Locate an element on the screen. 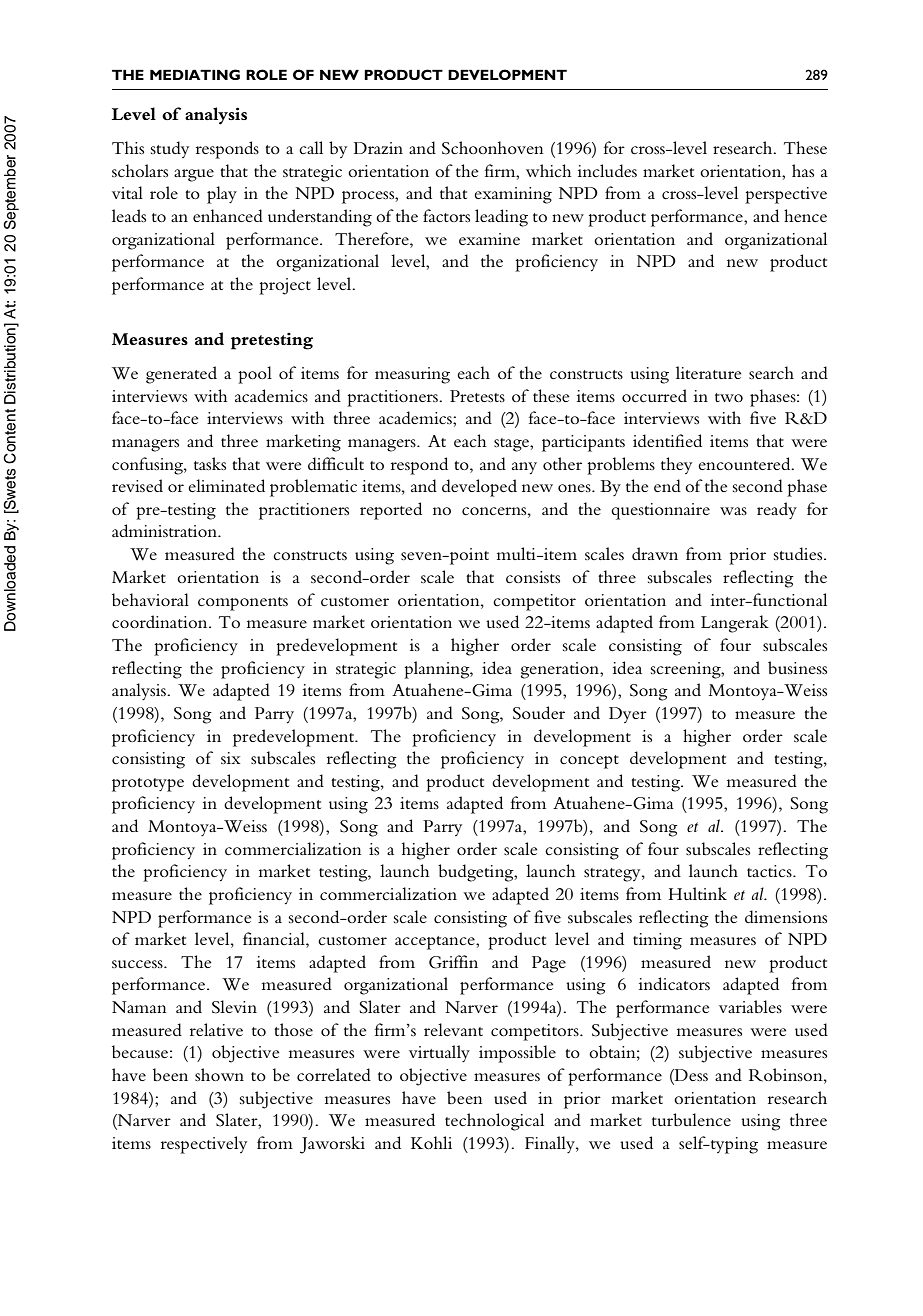 The width and height of the screenshot is (923, 1316). generated is located at coordinates (181, 375).
